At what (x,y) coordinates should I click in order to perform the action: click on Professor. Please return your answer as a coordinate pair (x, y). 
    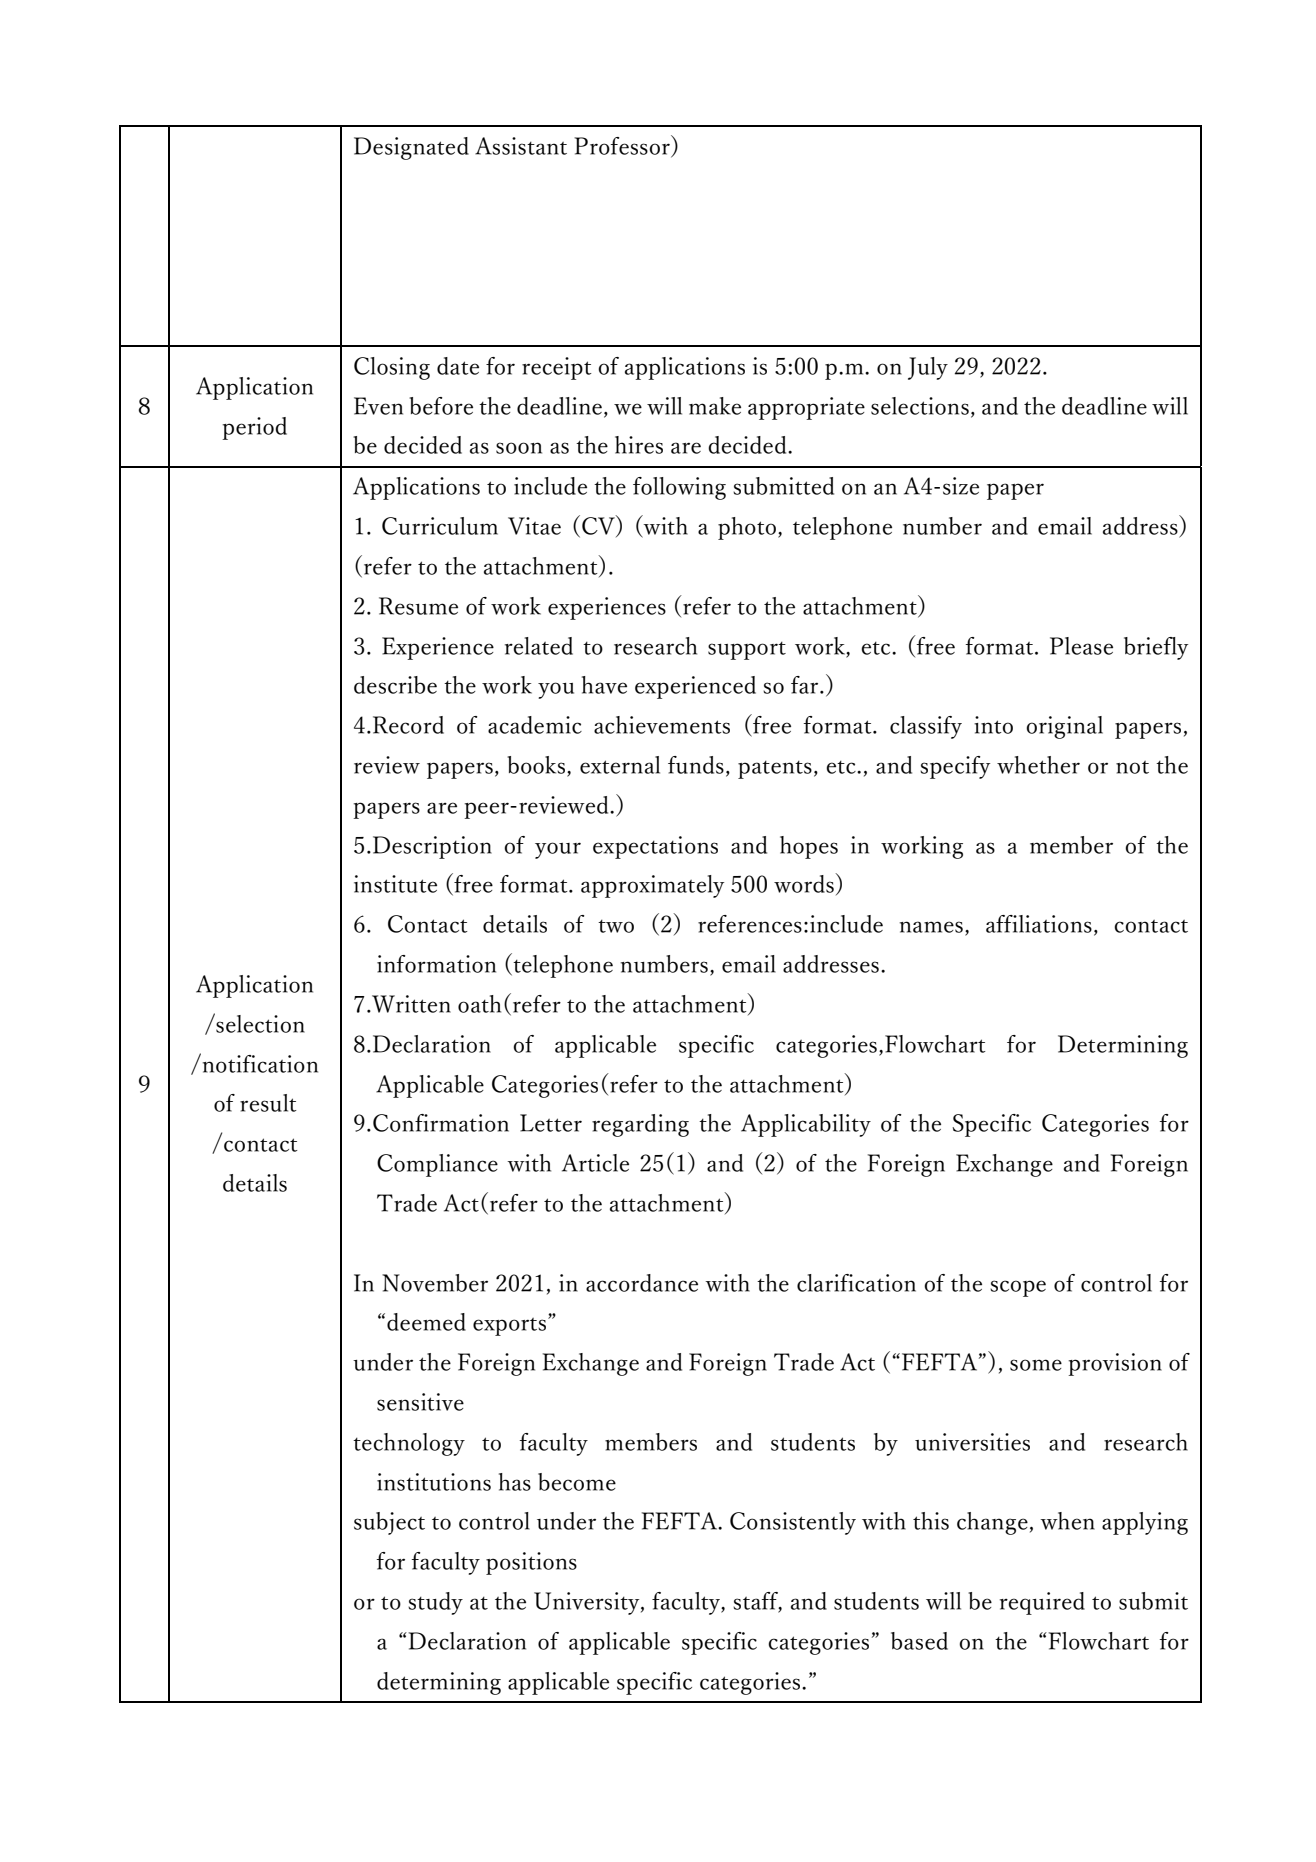
    Looking at the image, I should click on (623, 146).
